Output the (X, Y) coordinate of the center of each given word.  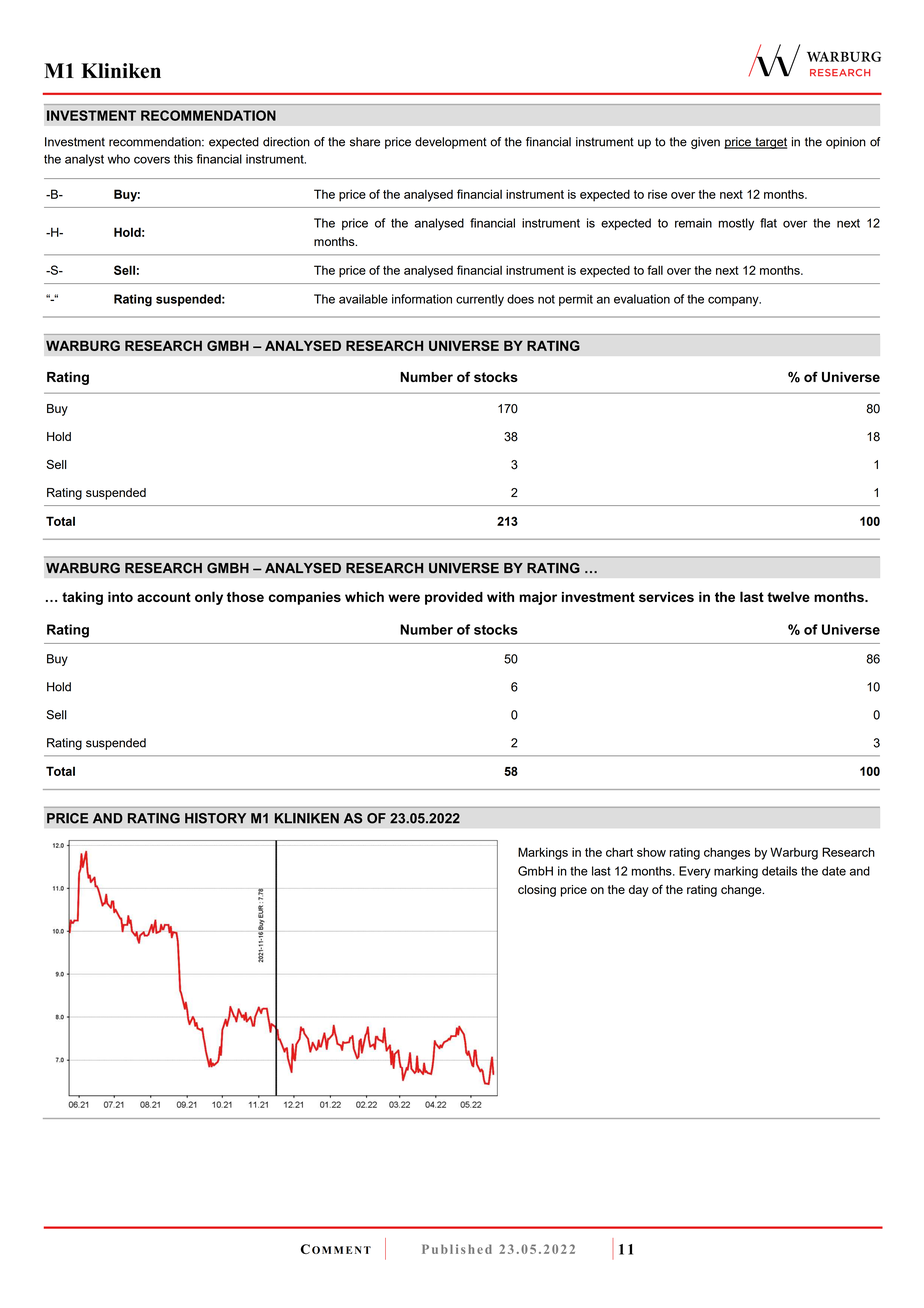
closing (537, 891)
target (770, 143)
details (779, 871)
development (451, 143)
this (183, 159)
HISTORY (215, 818)
